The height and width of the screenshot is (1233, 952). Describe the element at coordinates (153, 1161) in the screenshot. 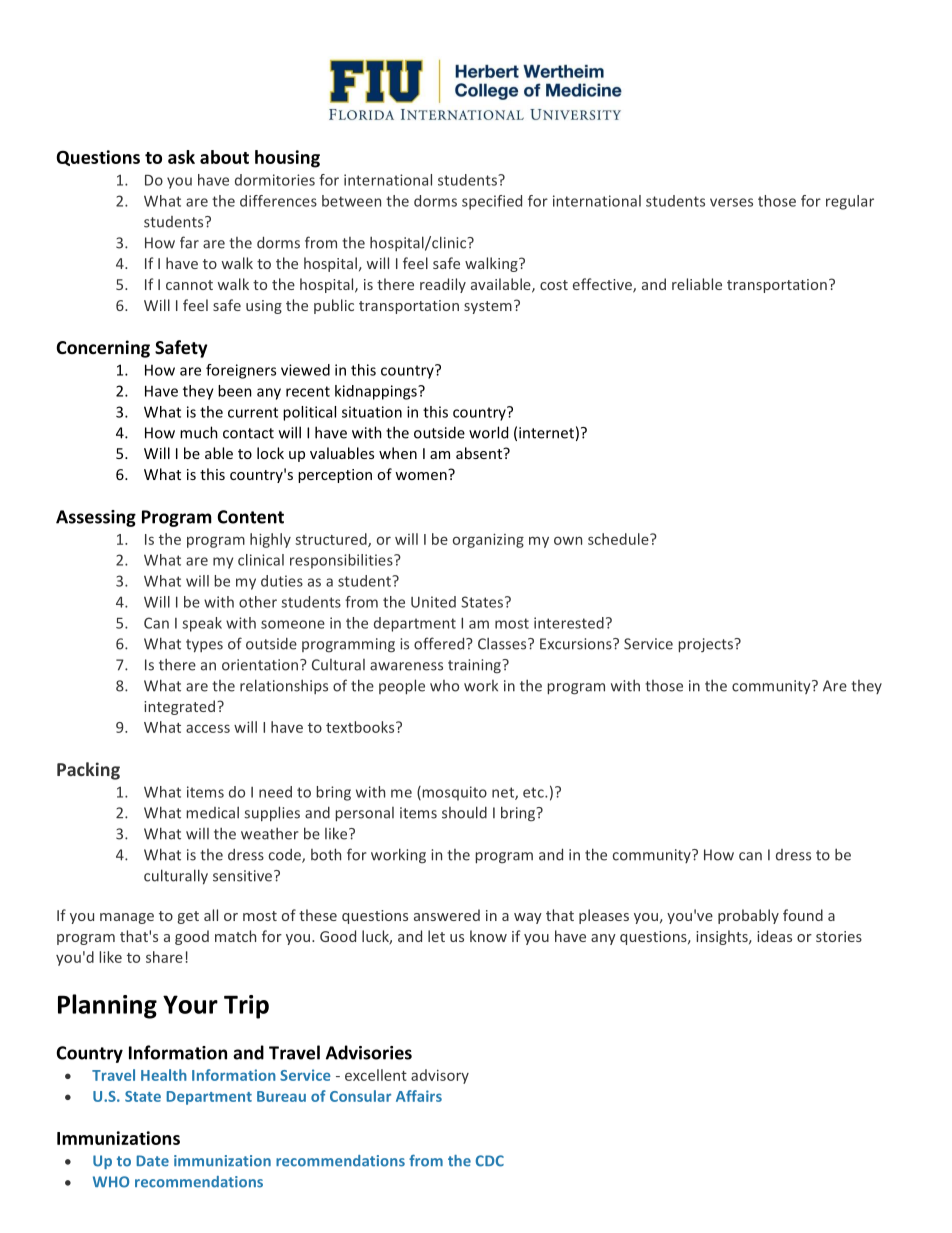

I see `Date` at that location.
